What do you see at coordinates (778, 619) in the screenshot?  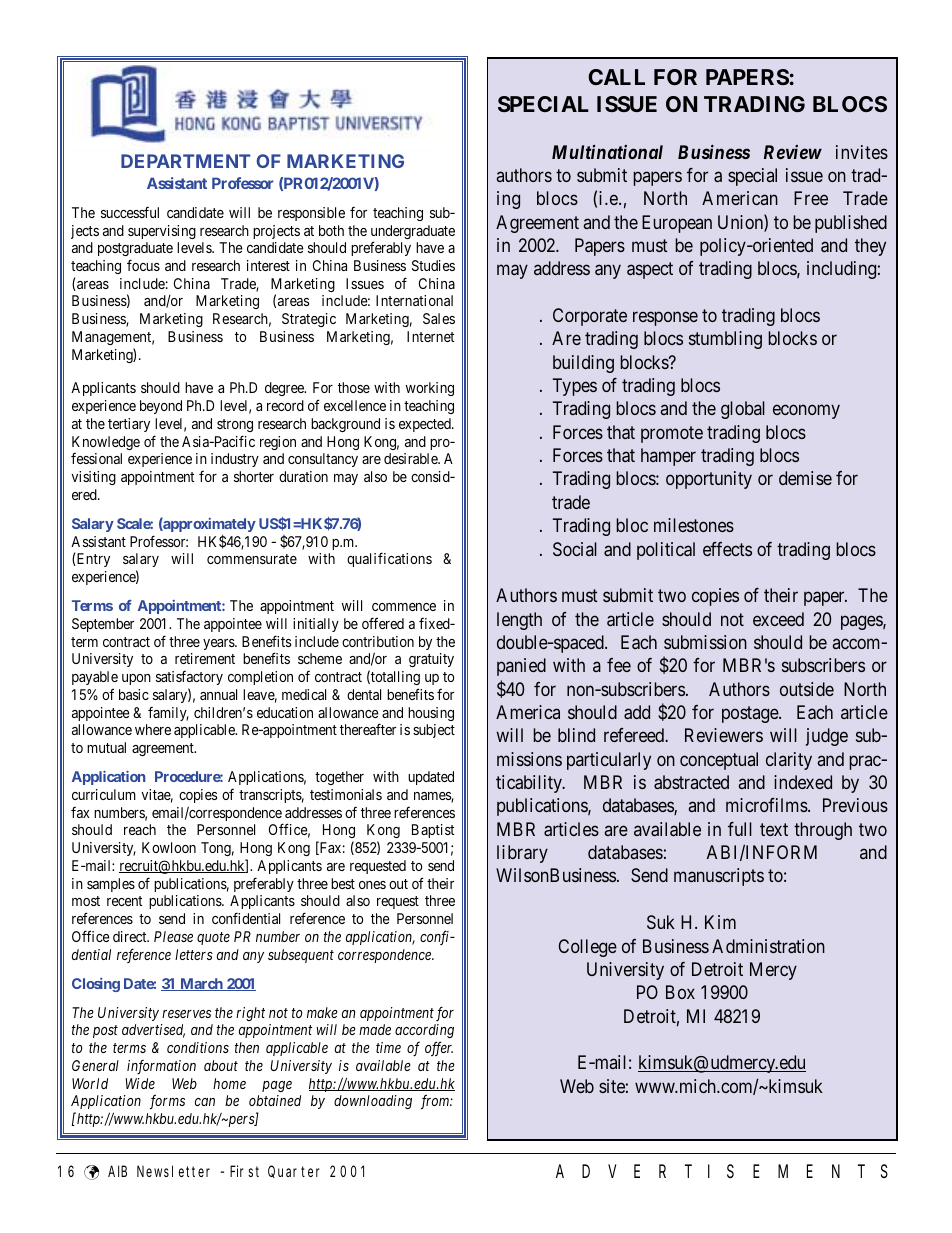 I see `exceed` at bounding box center [778, 619].
